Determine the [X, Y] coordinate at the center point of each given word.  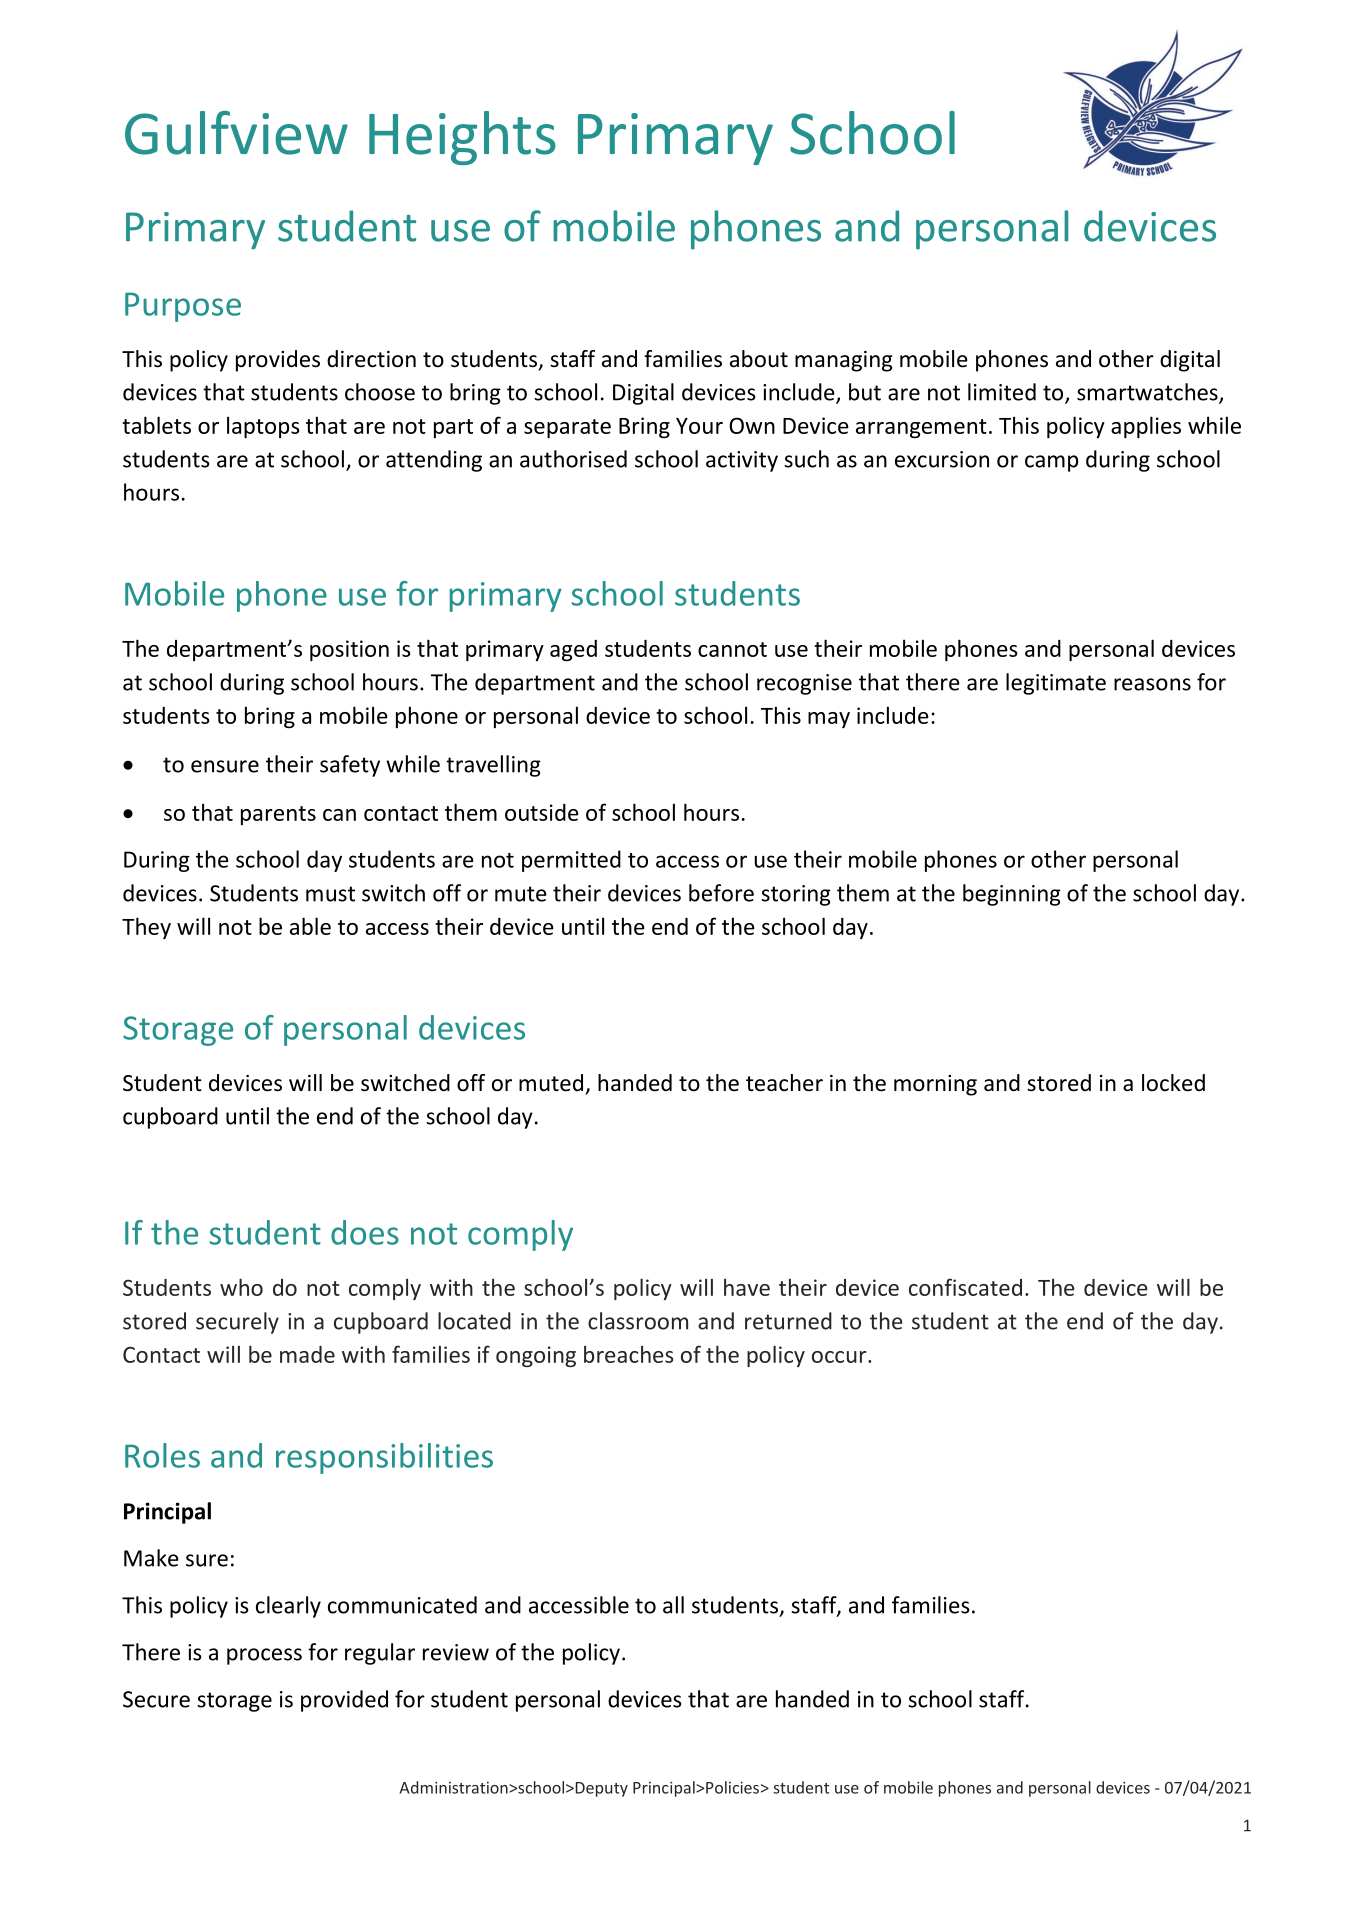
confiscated [965, 1287]
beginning [1012, 895]
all [673, 1605]
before [721, 893]
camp [1052, 463]
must [330, 894]
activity [742, 461]
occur [840, 1357]
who [241, 1287]
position [349, 650]
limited [1002, 392]
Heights [462, 138]
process [264, 1656]
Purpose [183, 307]
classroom [638, 1321]
